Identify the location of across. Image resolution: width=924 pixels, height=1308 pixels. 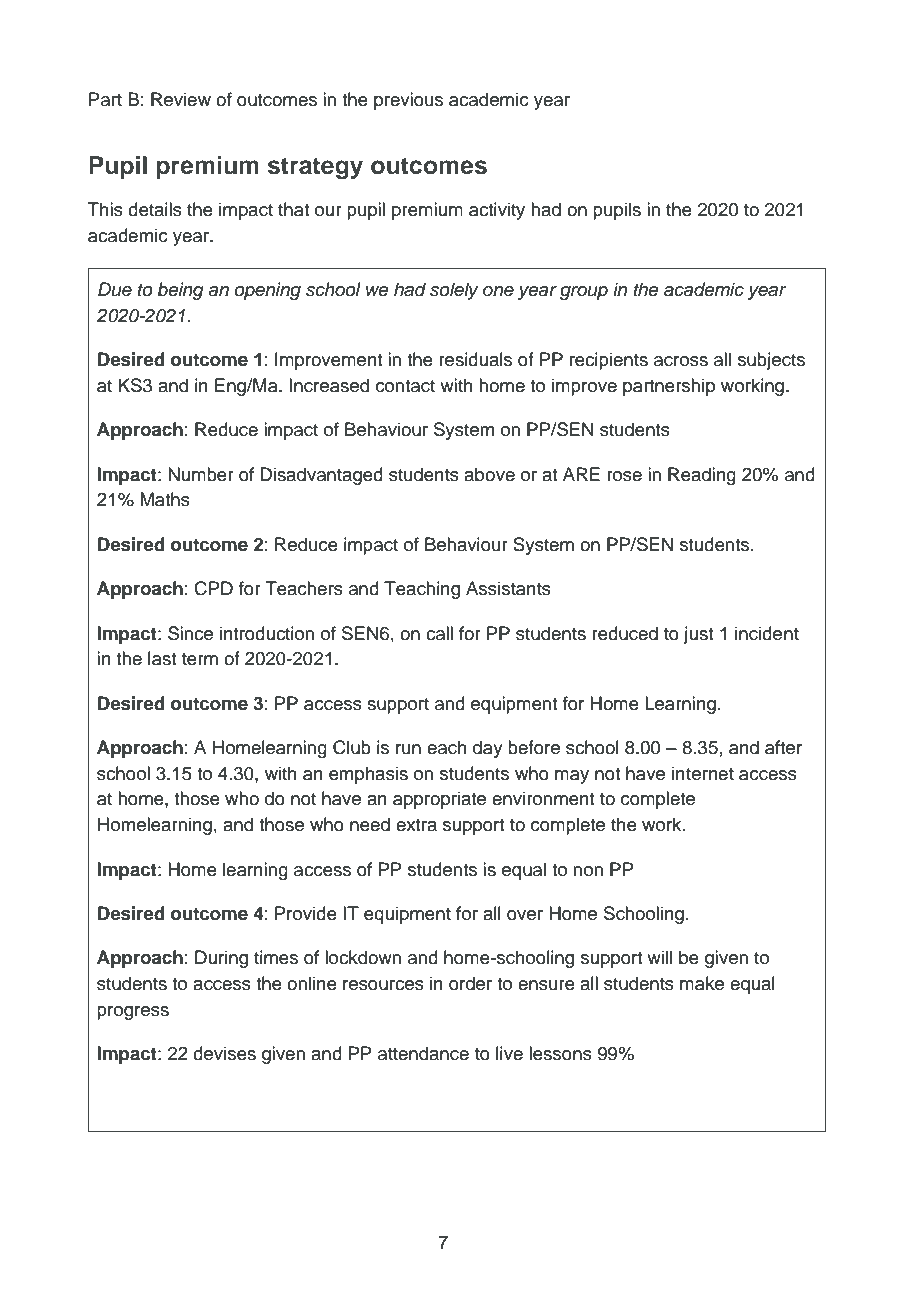
(681, 361).
